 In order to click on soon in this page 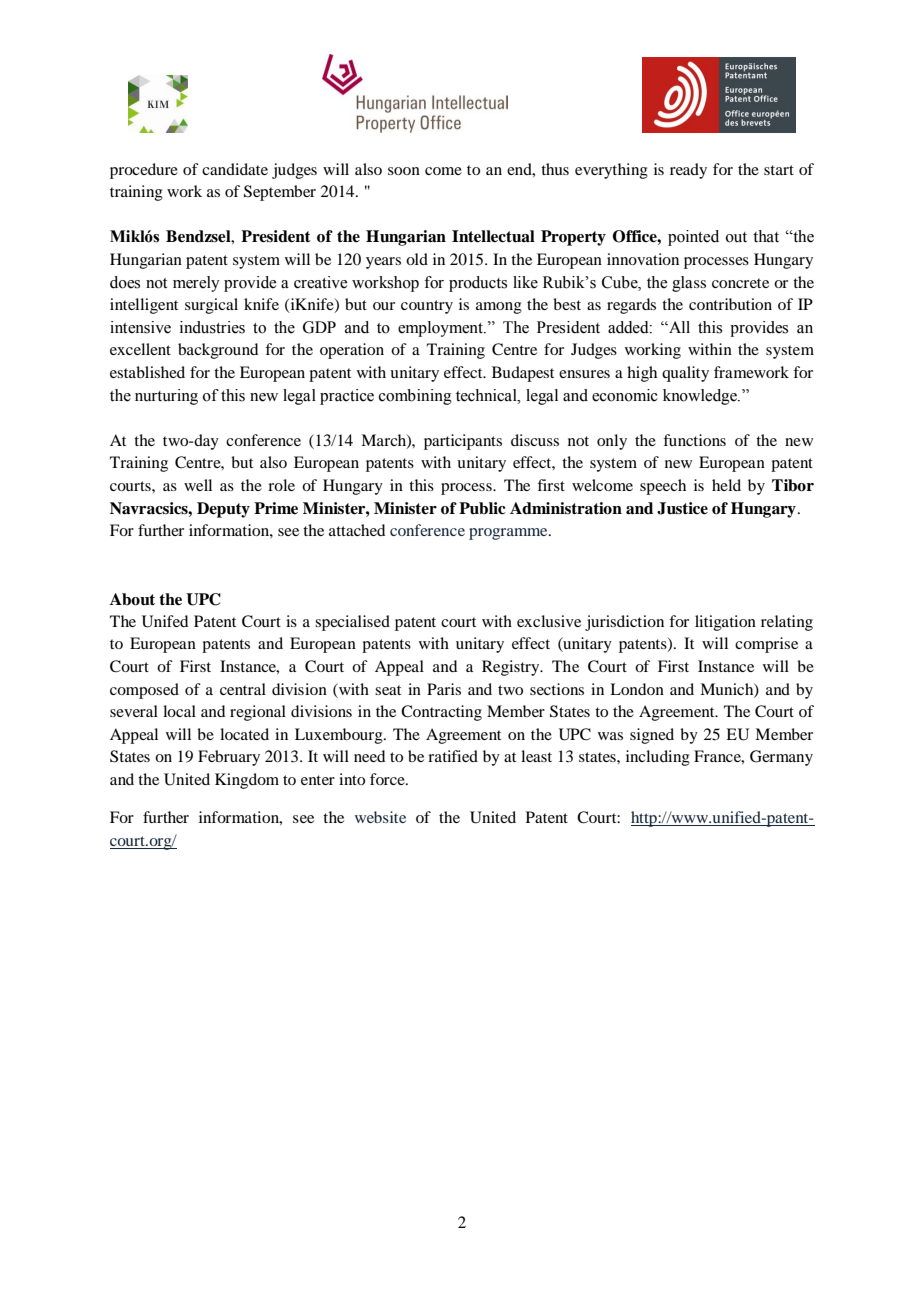, I will do `click(404, 171)`.
